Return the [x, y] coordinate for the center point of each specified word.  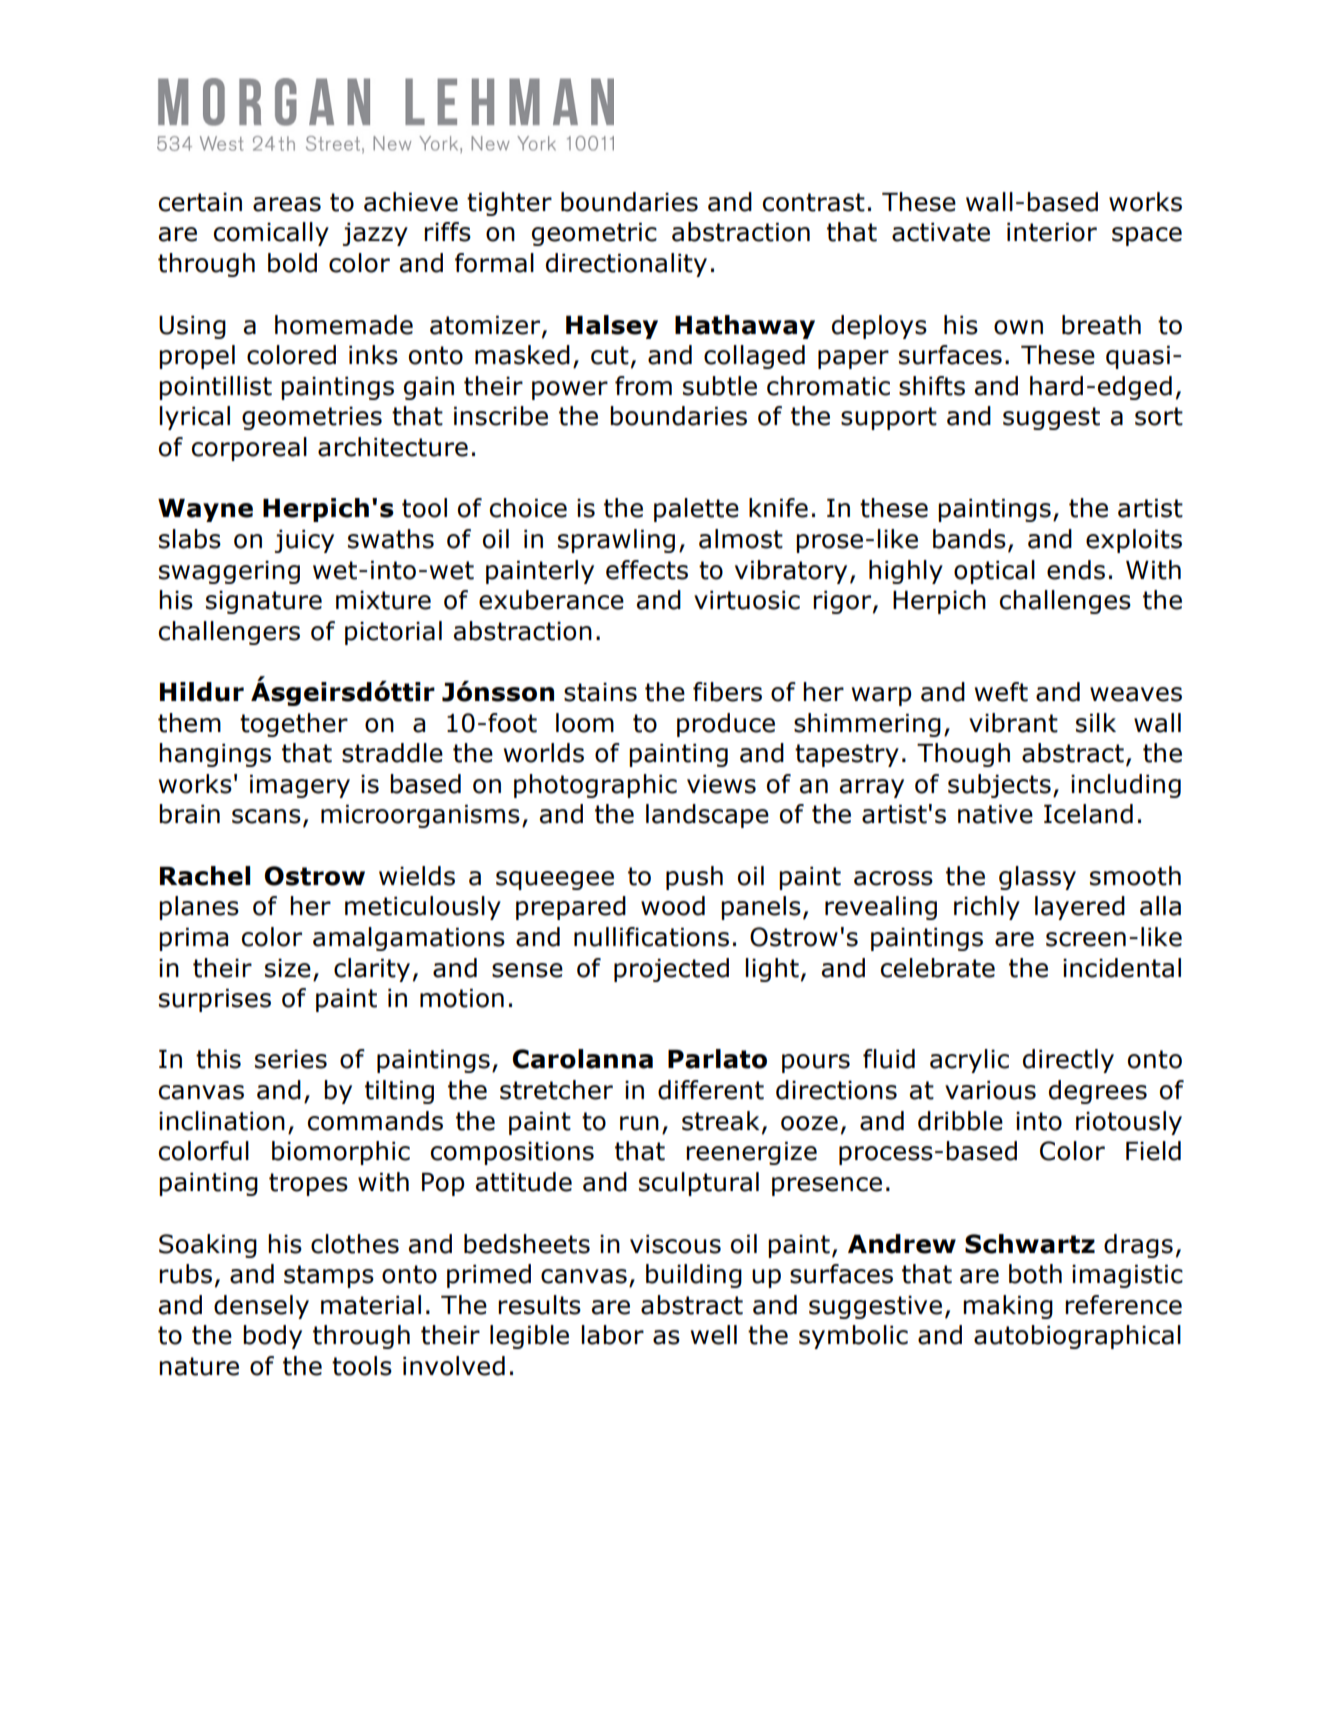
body [272, 1337]
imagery [300, 786]
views [721, 784]
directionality [626, 265]
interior [1052, 232]
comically [271, 234]
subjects [999, 786]
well [714, 1335]
